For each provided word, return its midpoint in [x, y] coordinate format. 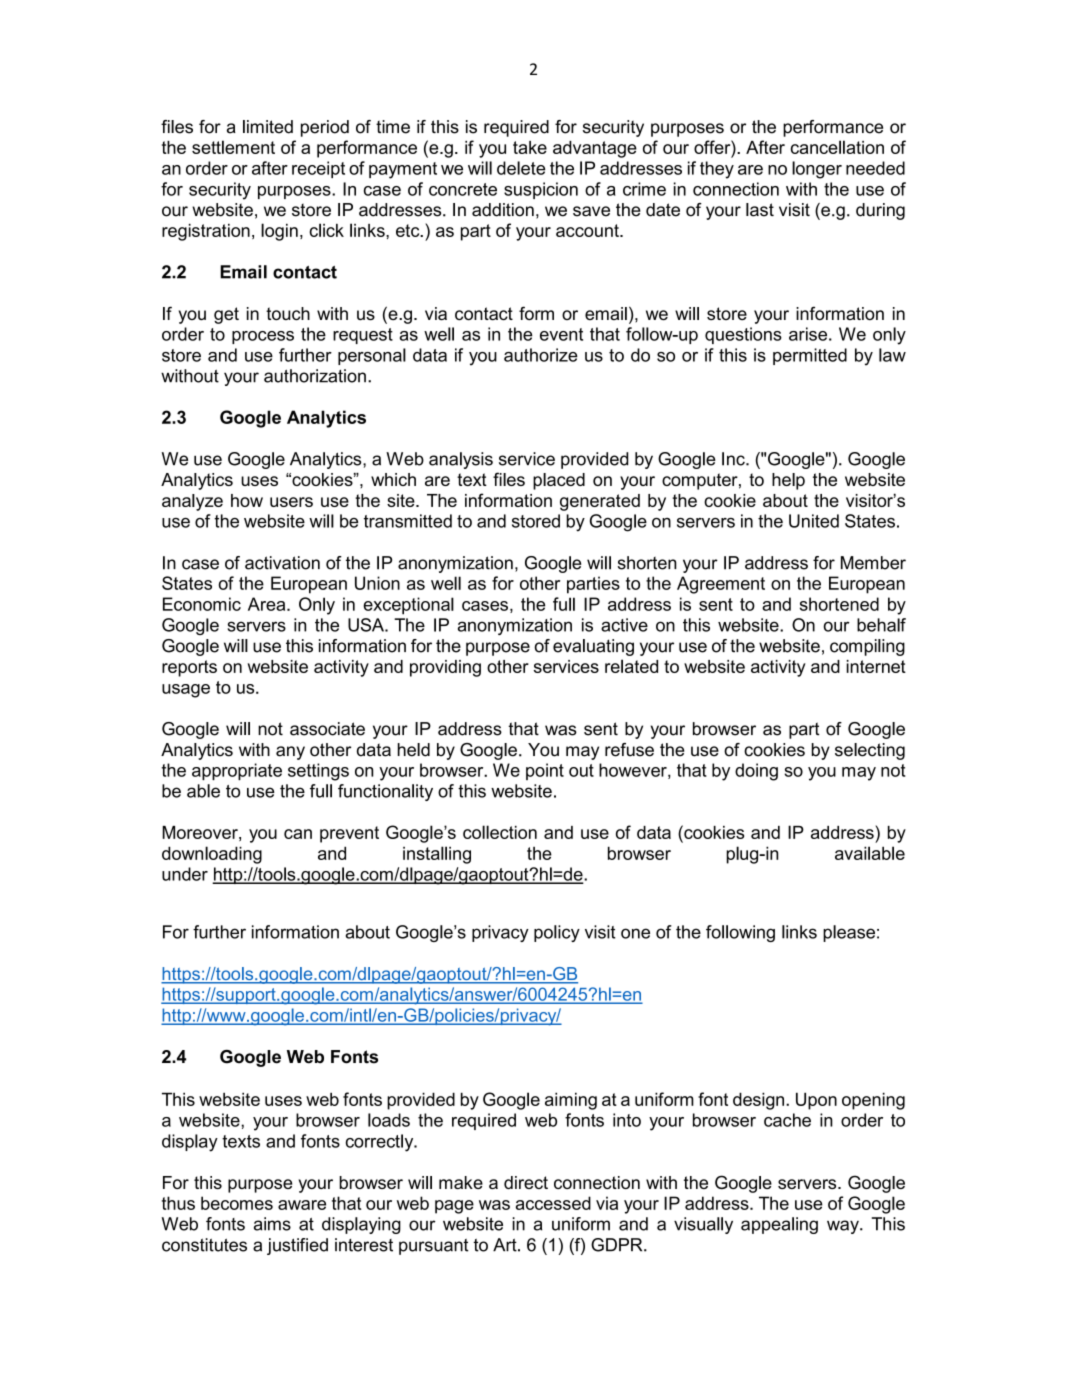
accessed [553, 1203]
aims [272, 1224]
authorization [315, 376]
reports [189, 668]
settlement [233, 147]
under [185, 874]
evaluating [593, 647]
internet [876, 666]
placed [559, 481]
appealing [779, 1225]
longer [817, 170]
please [849, 933]
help [788, 481]
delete [521, 168]
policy [557, 933]
